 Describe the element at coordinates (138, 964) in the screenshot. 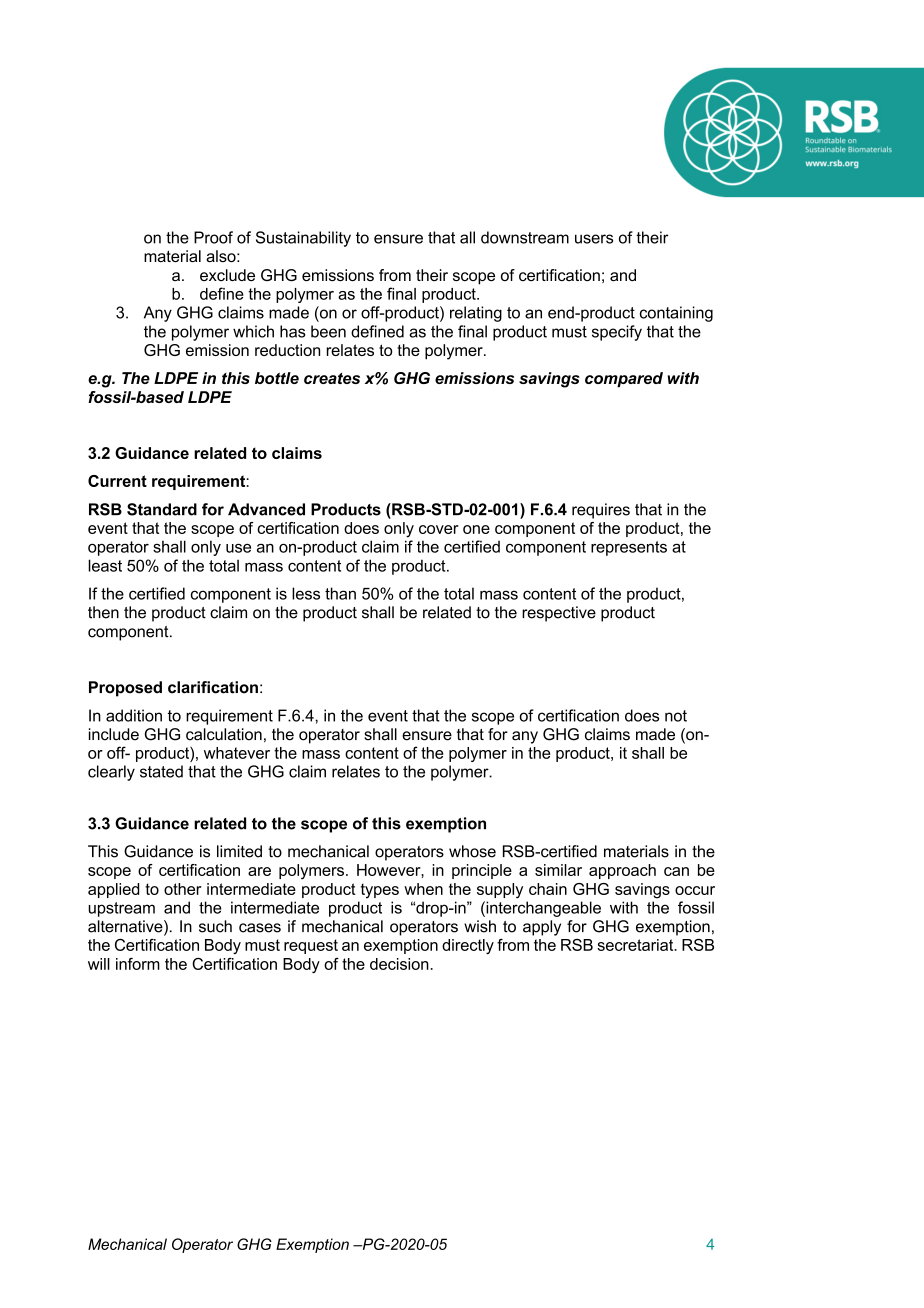

I see `inform` at that location.
